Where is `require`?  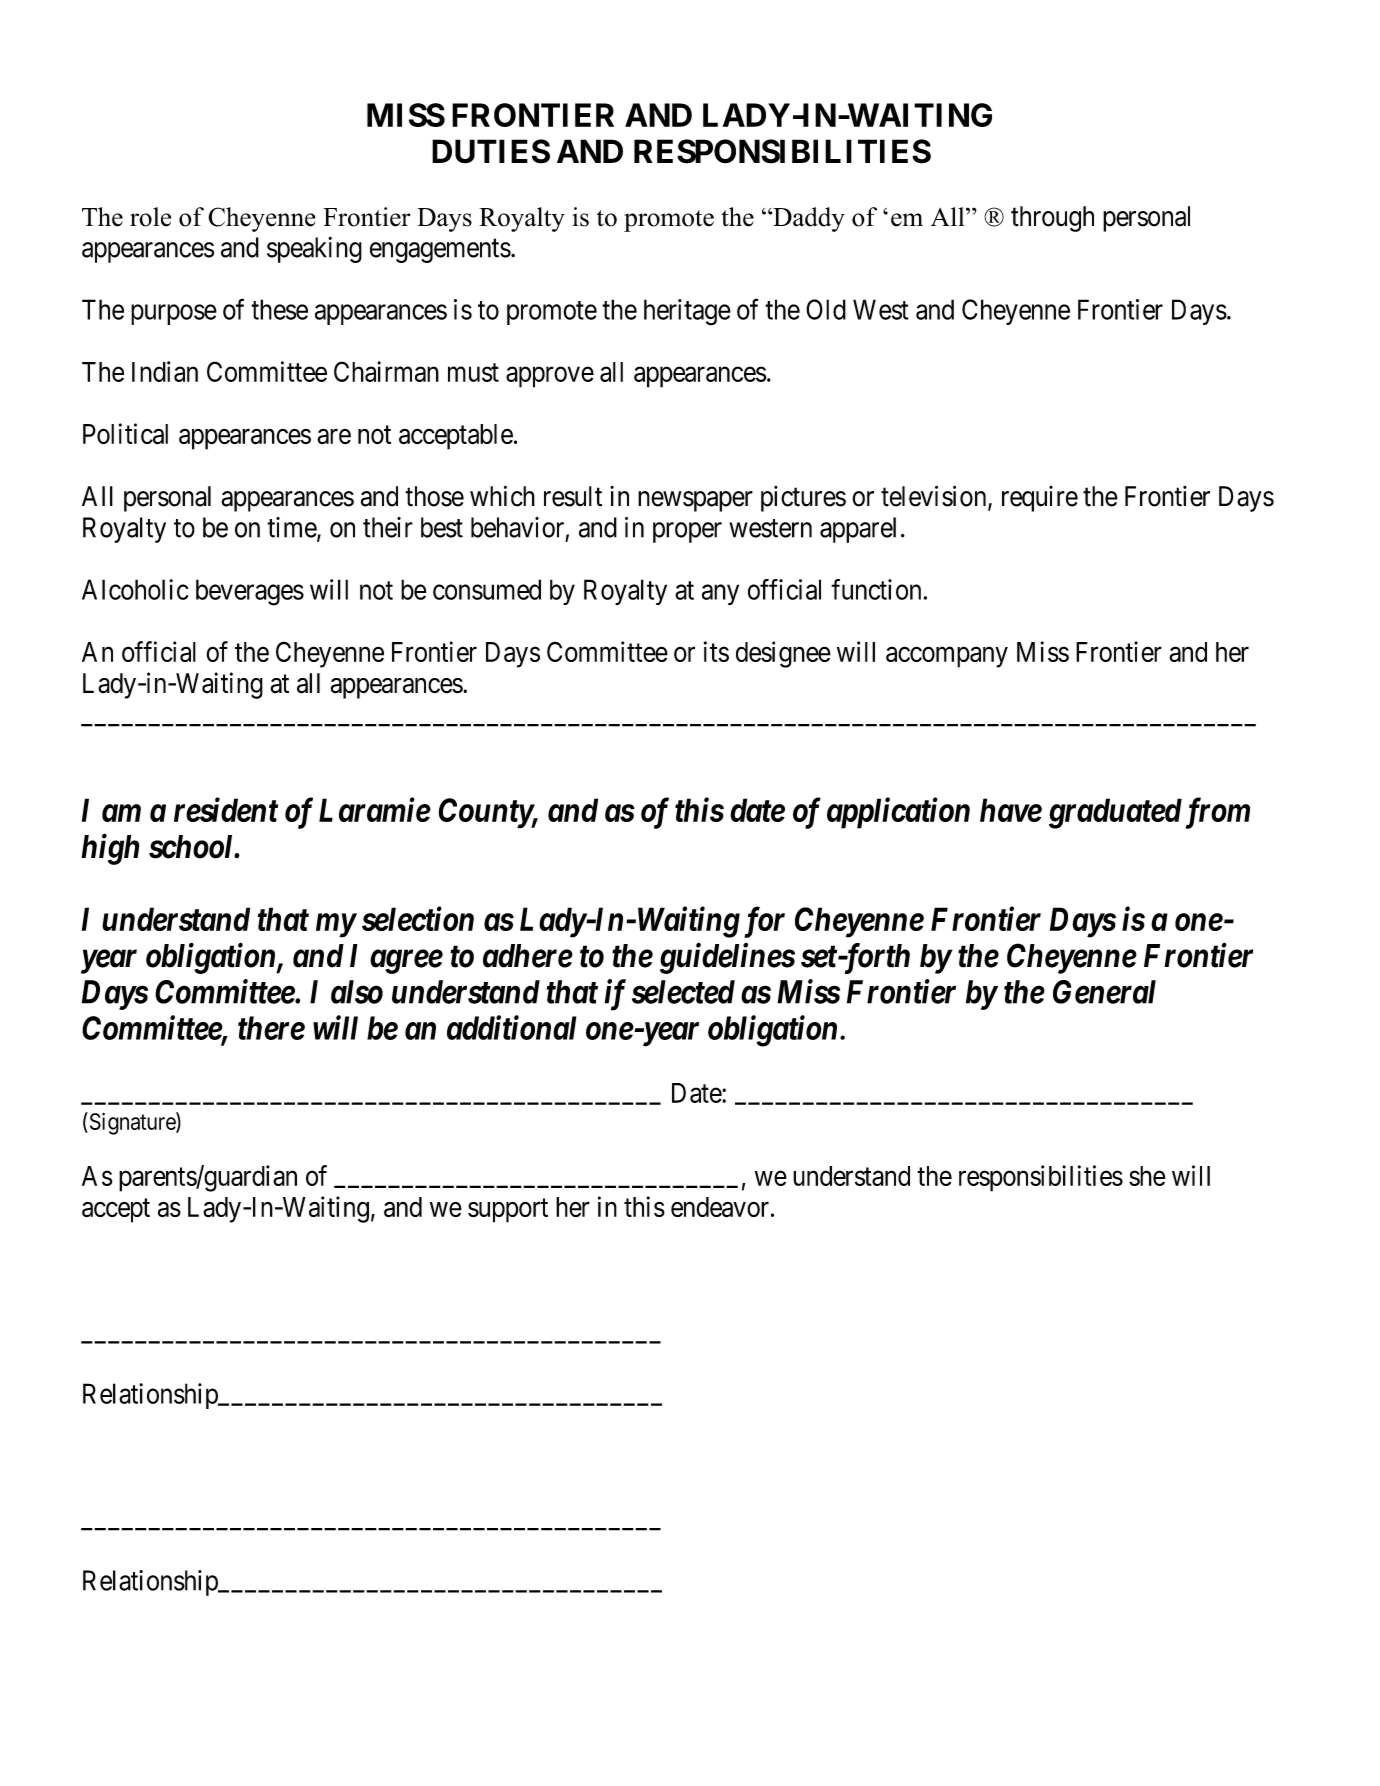 require is located at coordinates (1040, 499).
